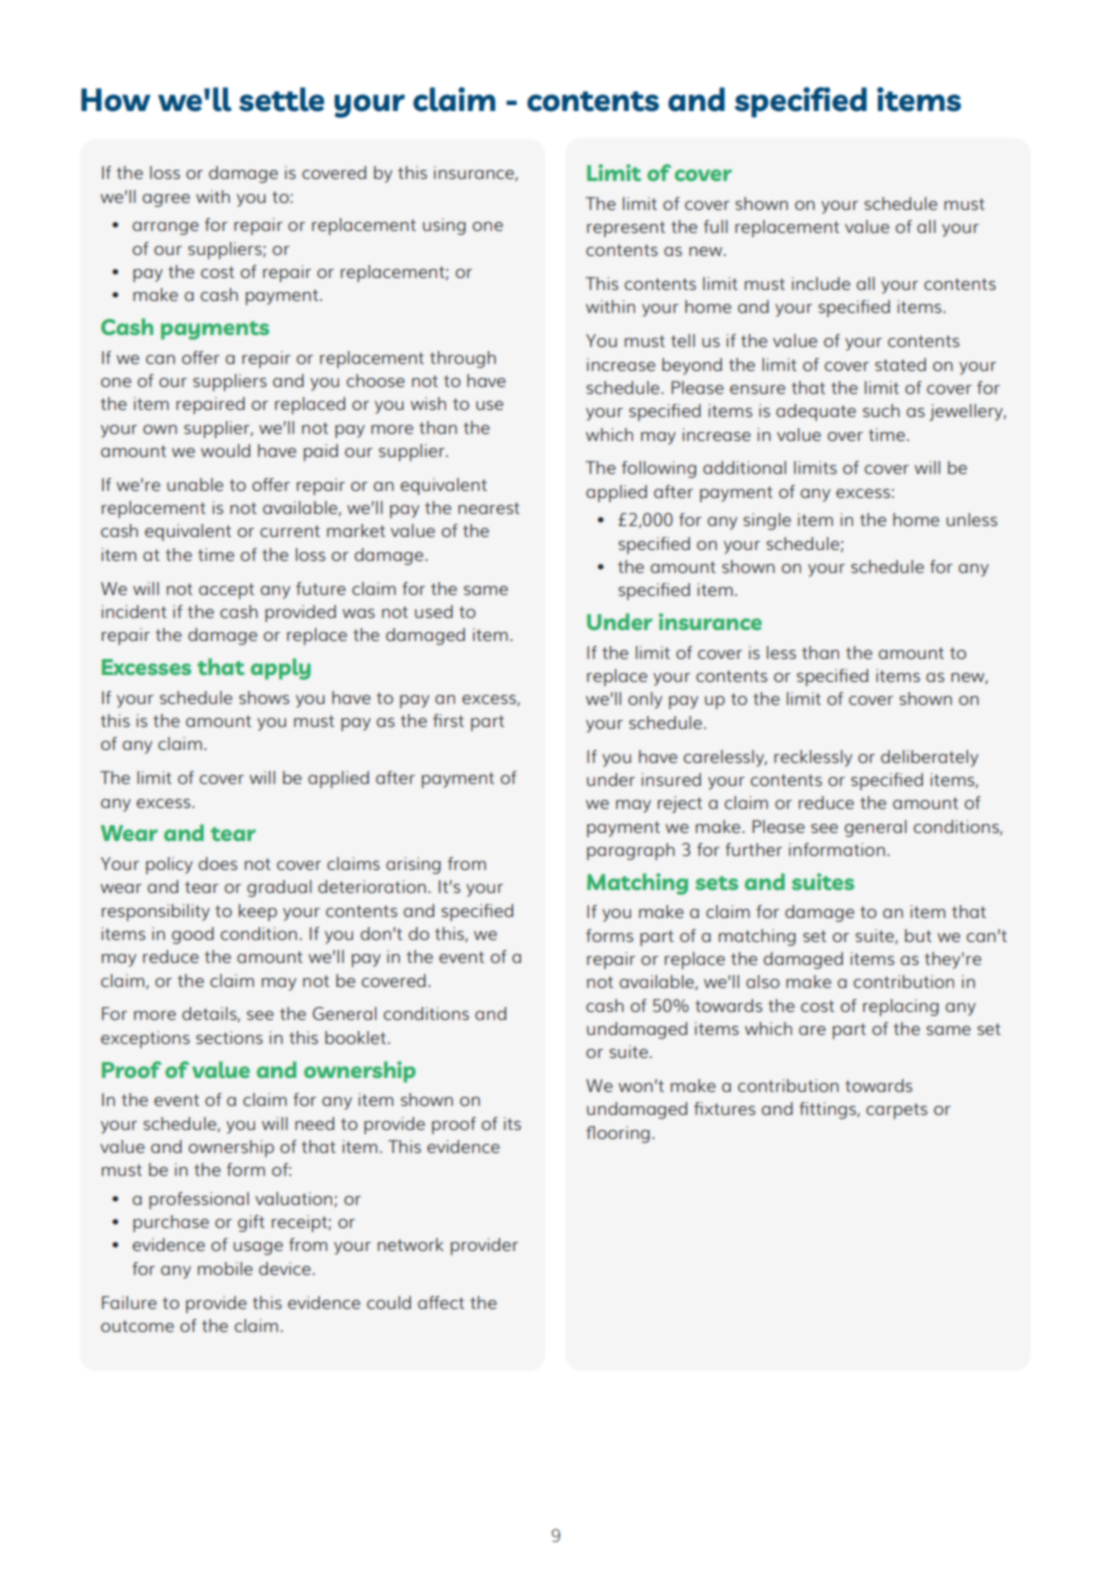 The width and height of the screenshot is (1110, 1570). I want to click on wish, so click(428, 403).
